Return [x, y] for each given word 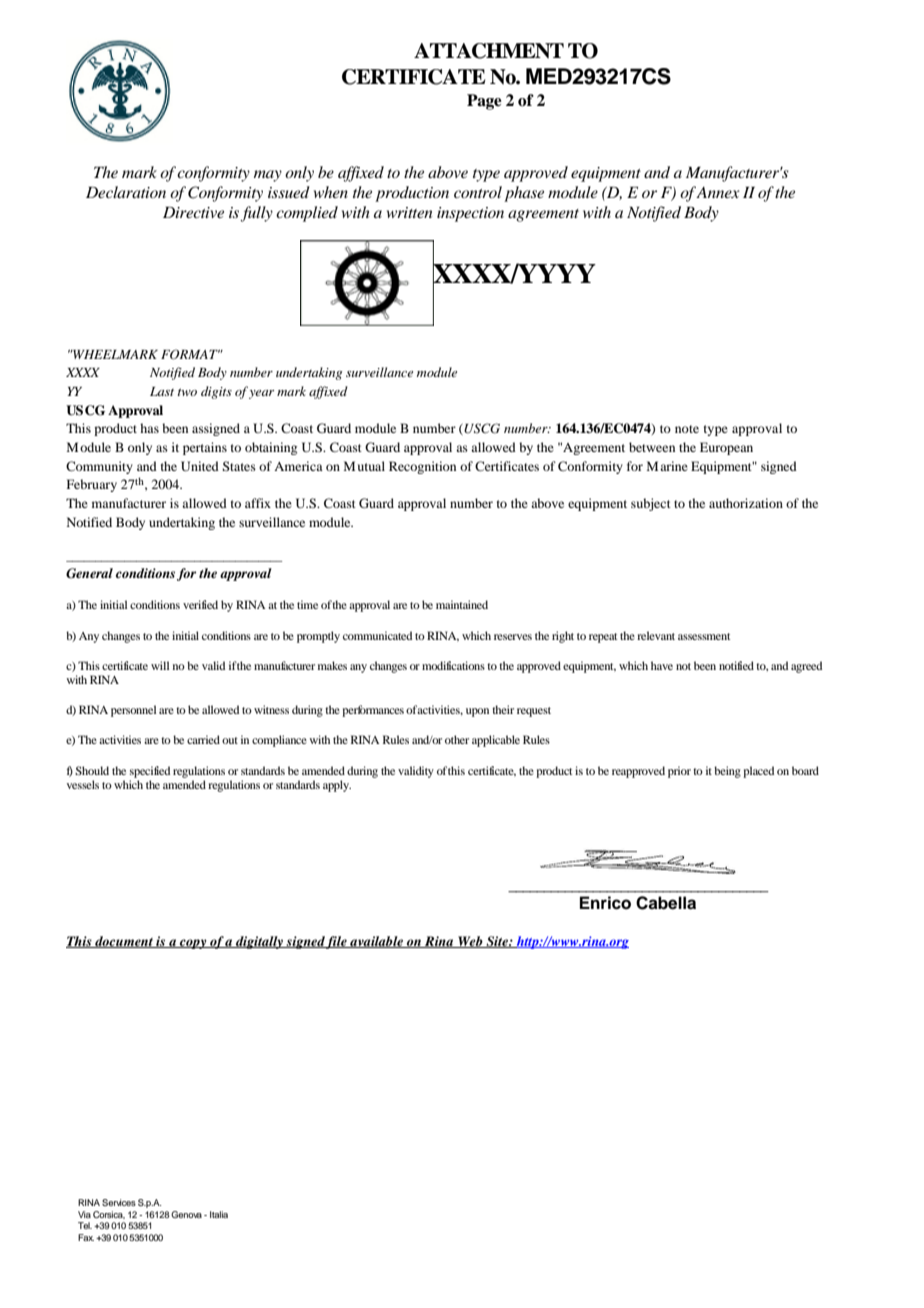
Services [119, 1202]
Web [470, 942]
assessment [704, 636]
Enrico [605, 903]
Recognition [422, 467]
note [687, 429]
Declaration [126, 192]
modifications [453, 665]
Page [484, 102]
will [160, 665]
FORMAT [190, 354]
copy [193, 944]
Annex [718, 192]
